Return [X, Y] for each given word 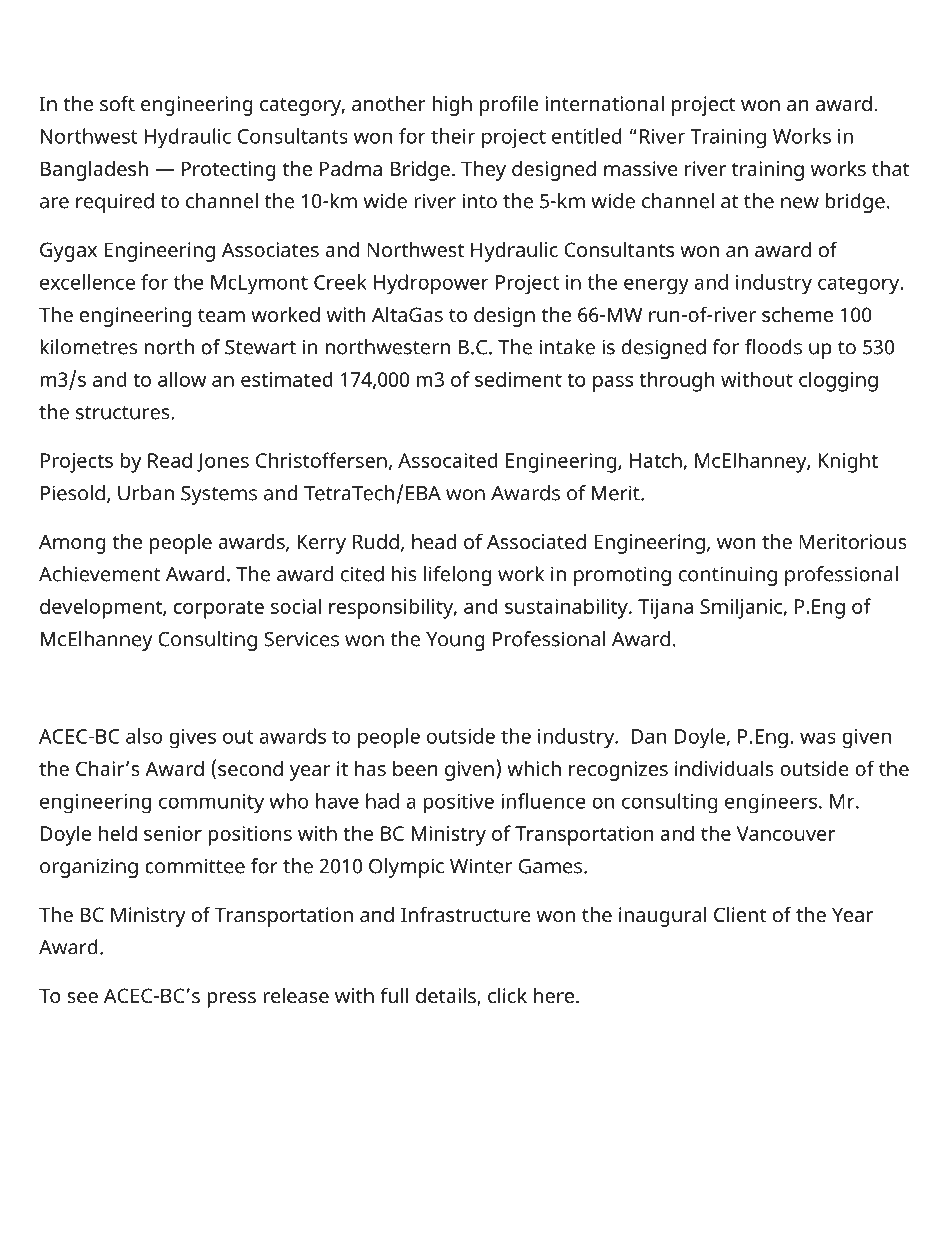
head [434, 541]
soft [117, 103]
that [891, 168]
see [82, 997]
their [453, 136]
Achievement [100, 574]
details [447, 997]
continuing [728, 576]
